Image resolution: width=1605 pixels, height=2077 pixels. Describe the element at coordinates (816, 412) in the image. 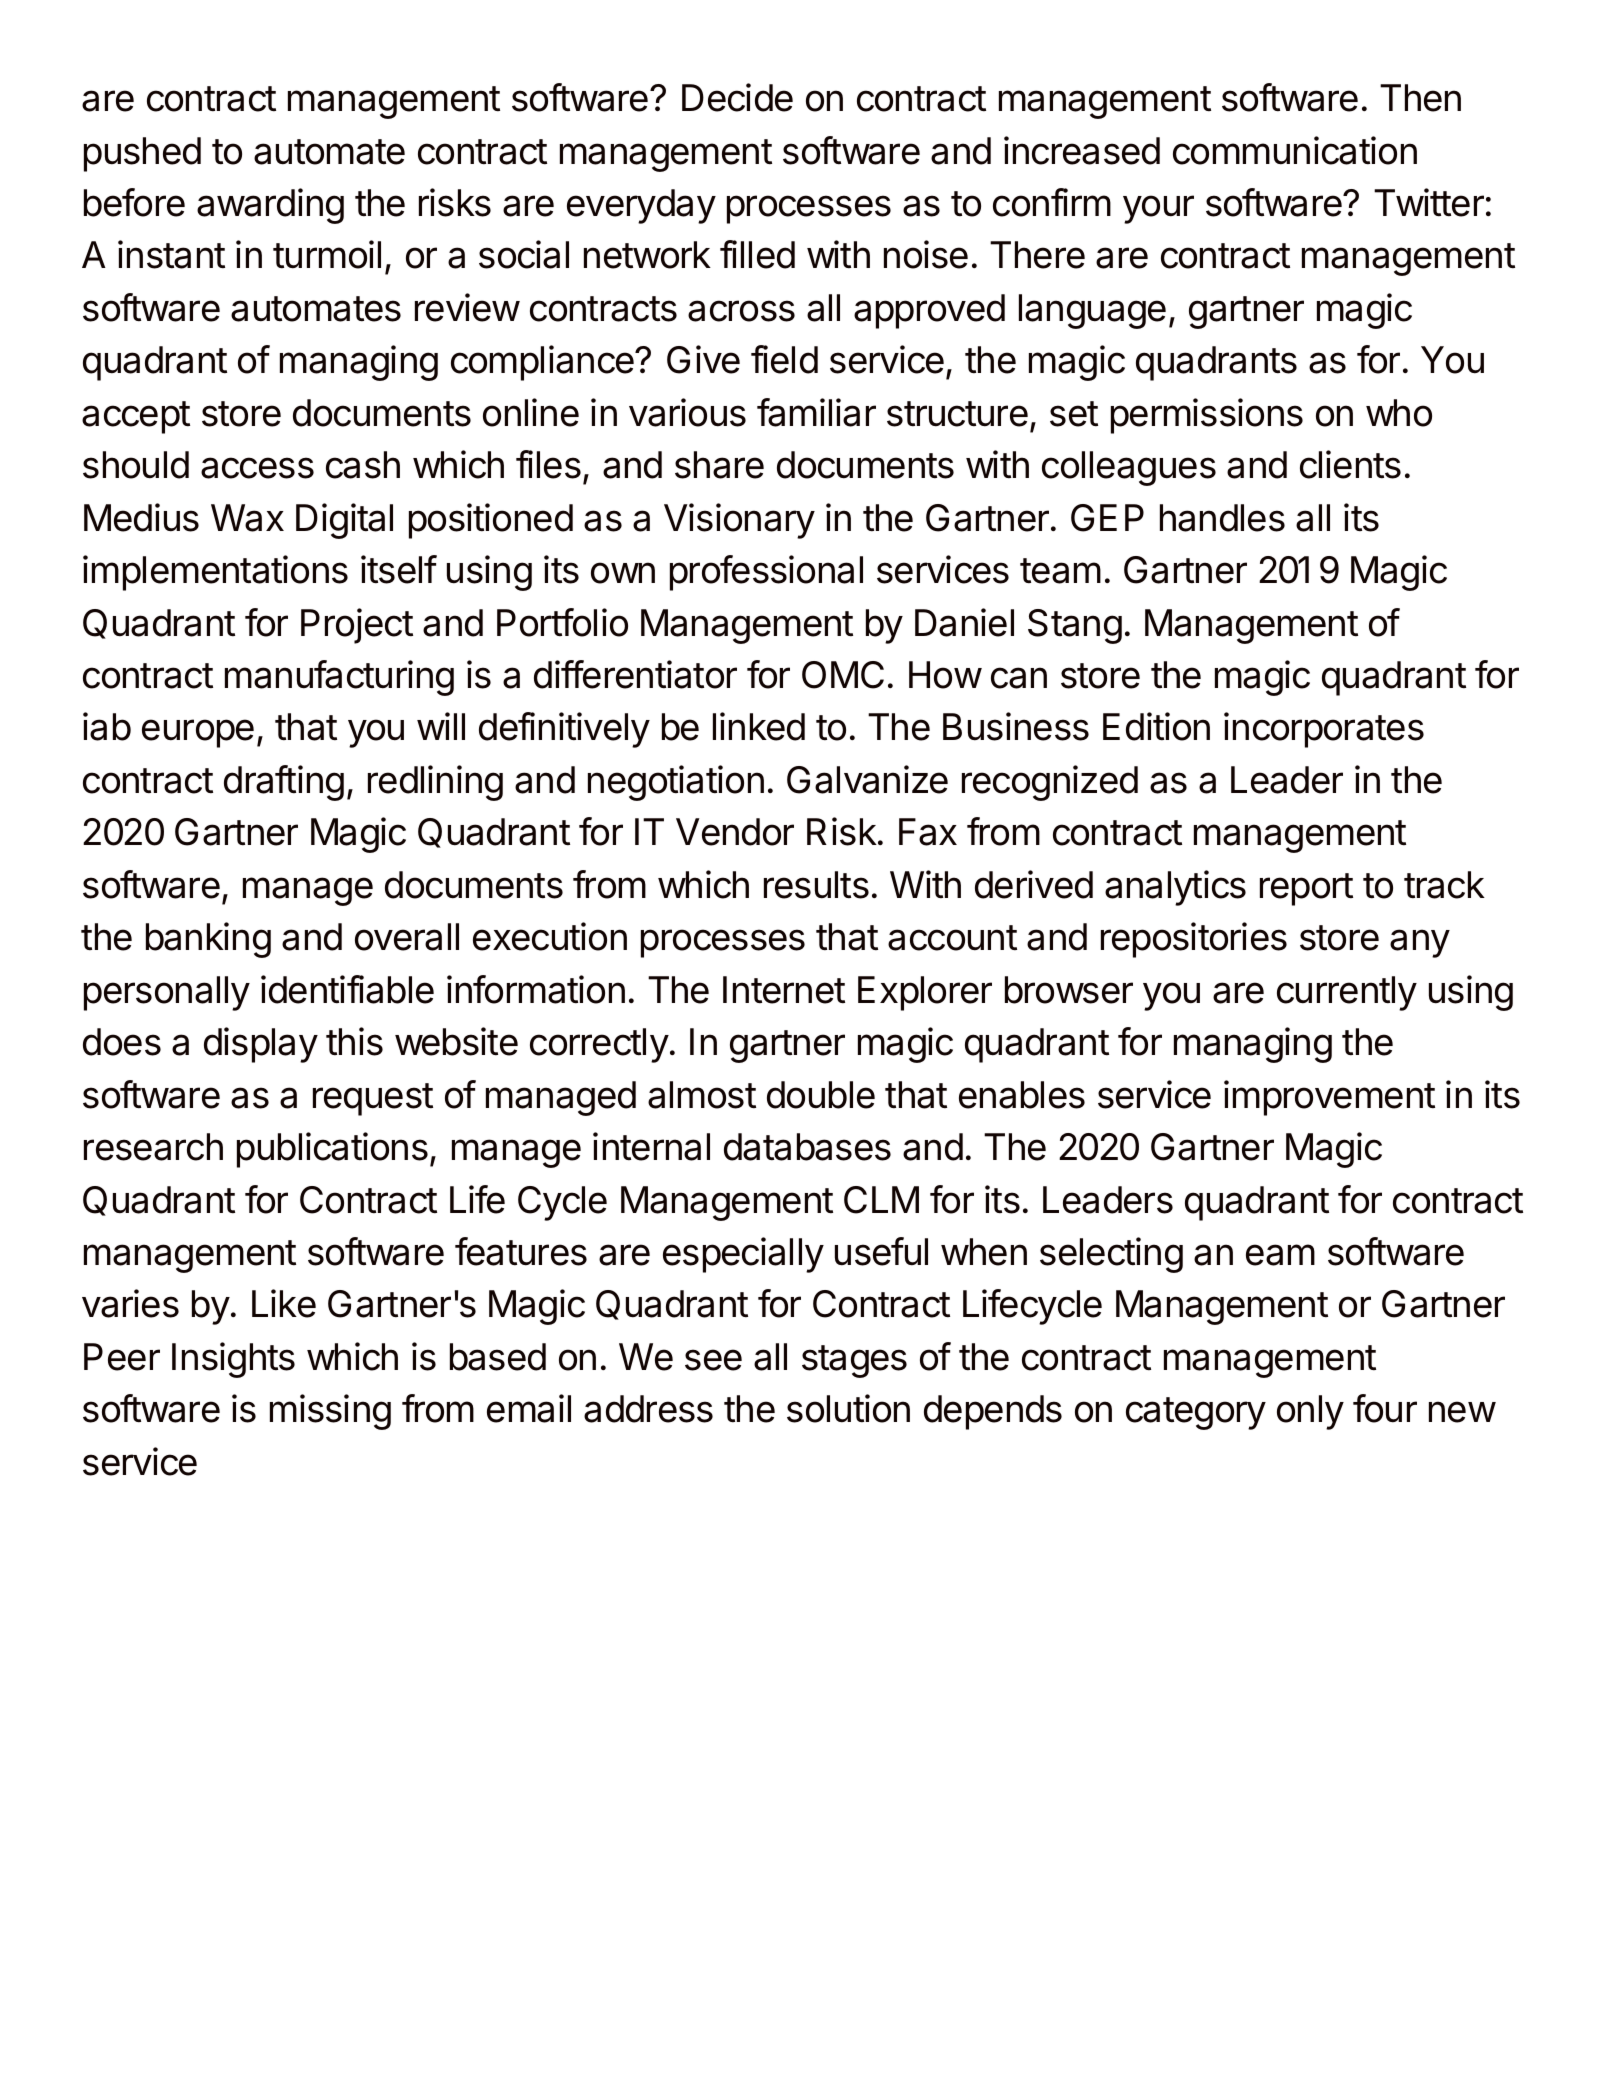

I see `familiar` at that location.
